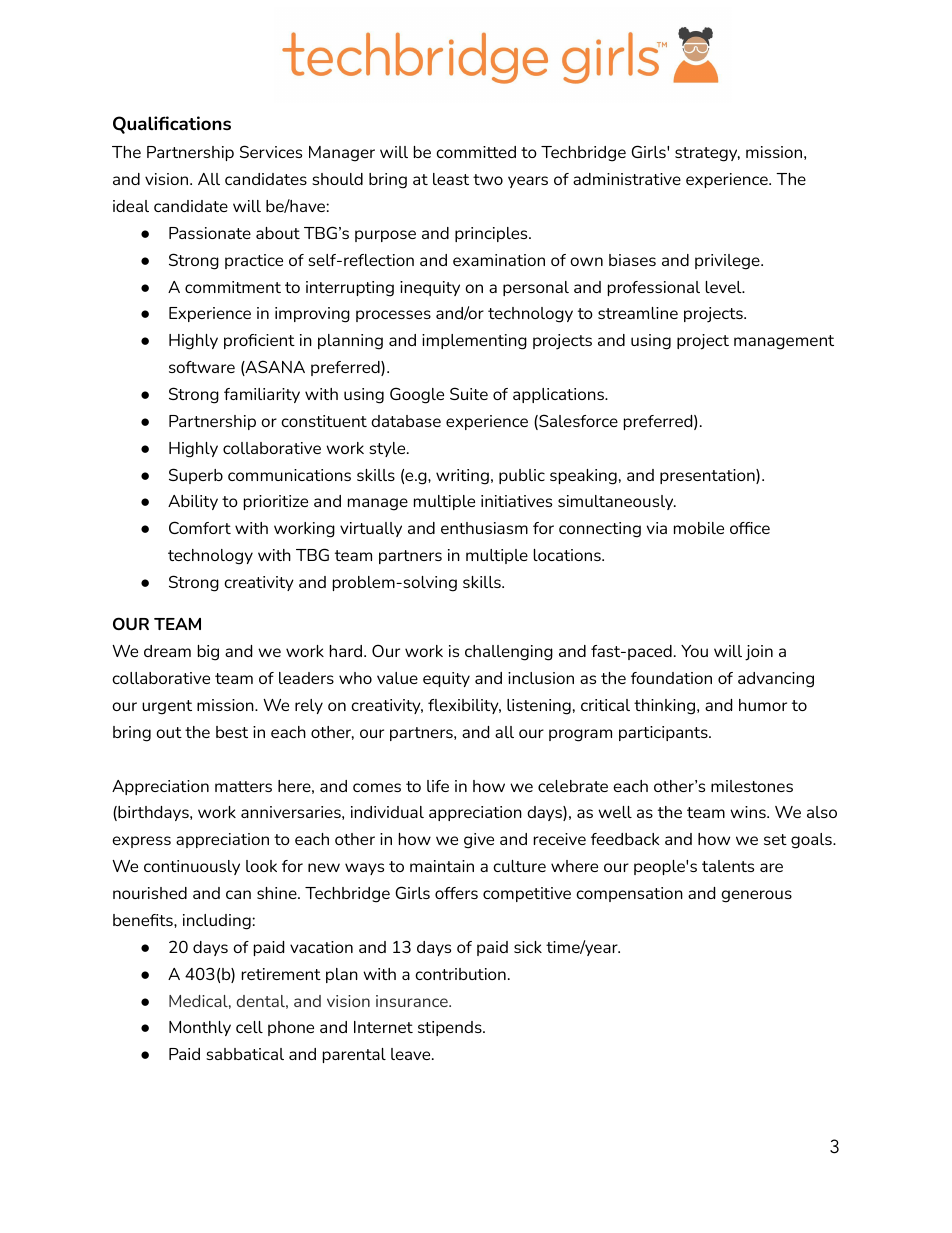 Image resolution: width=952 pixels, height=1233 pixels. What do you see at coordinates (484, 528) in the screenshot?
I see `enthusiasm` at bounding box center [484, 528].
